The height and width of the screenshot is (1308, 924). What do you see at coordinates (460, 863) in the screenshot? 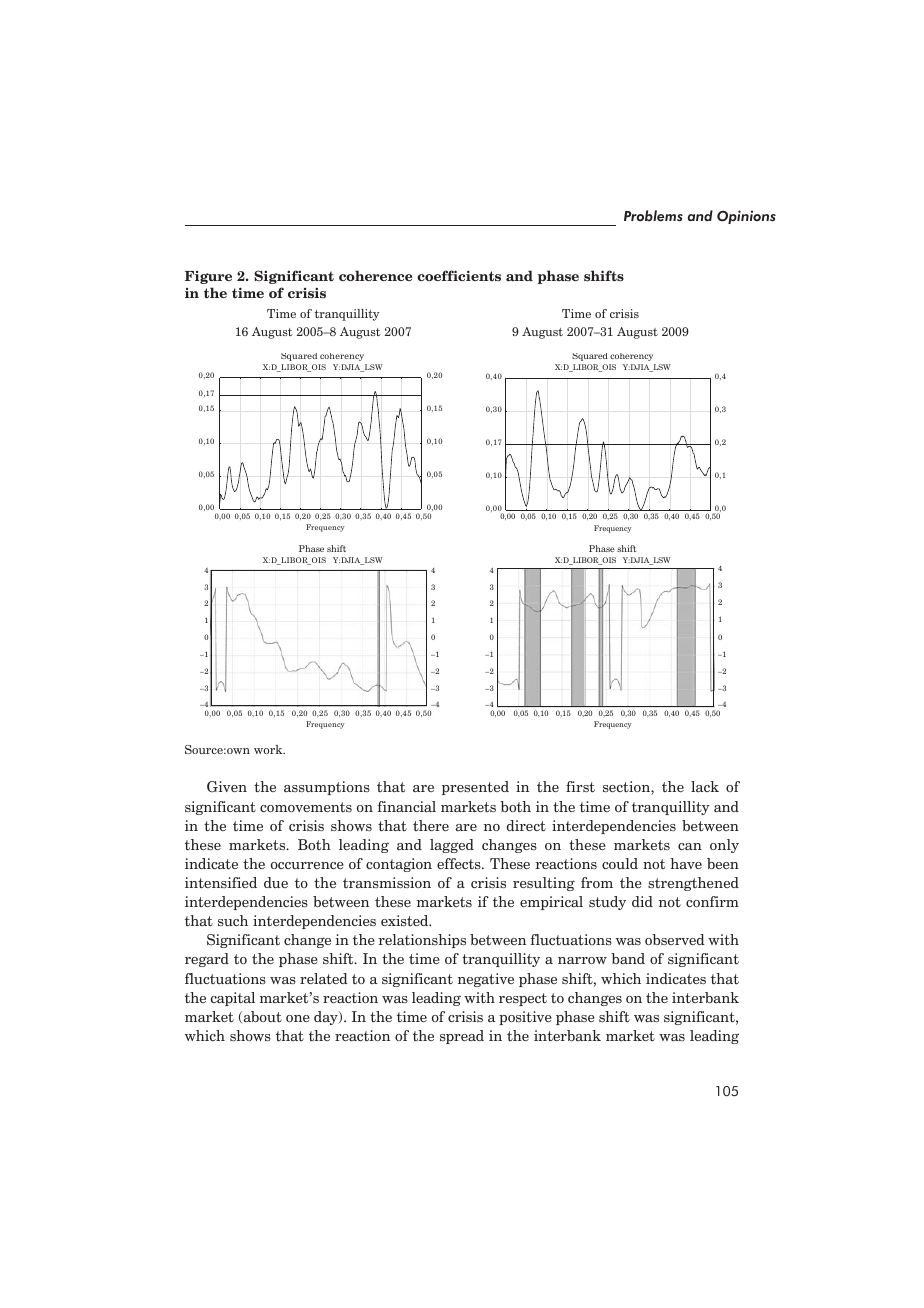
I see `effects` at bounding box center [460, 863].
